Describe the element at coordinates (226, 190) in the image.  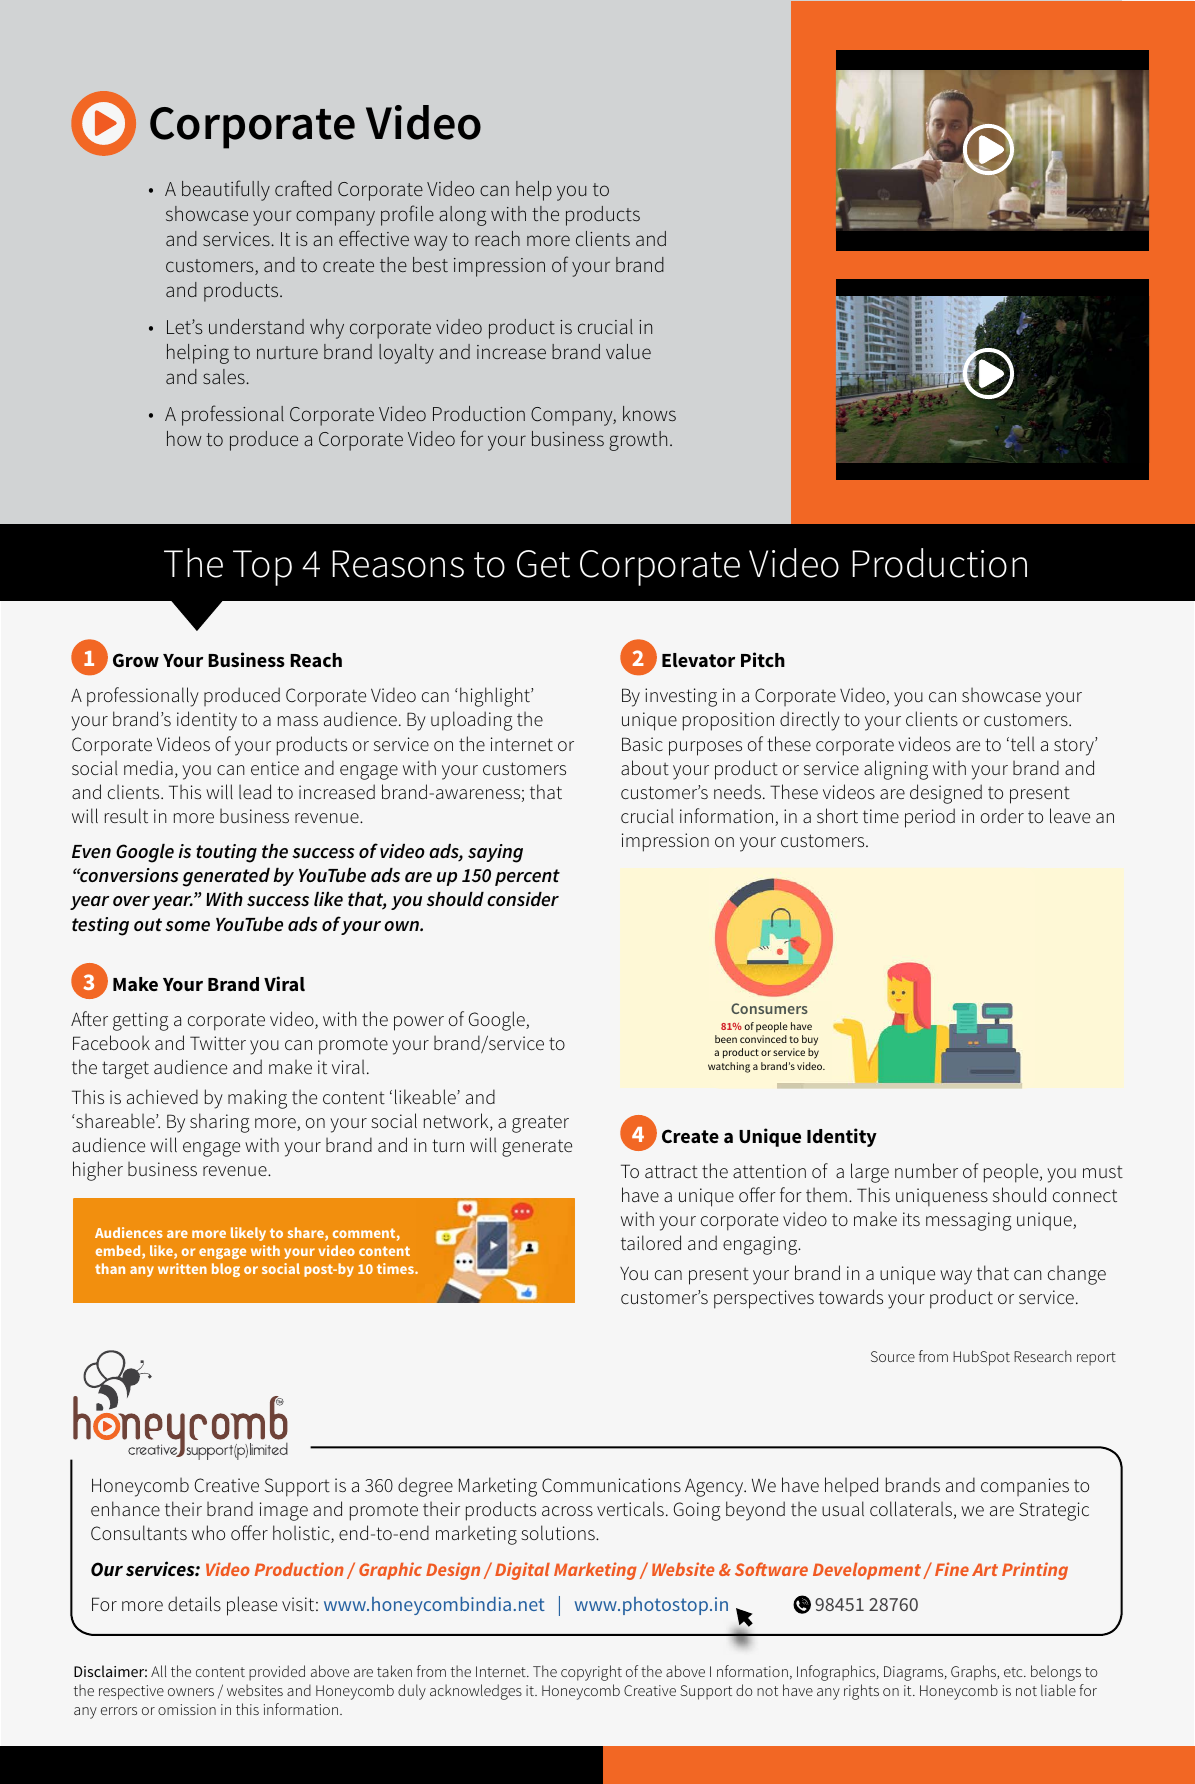
I see `beautifully` at that location.
